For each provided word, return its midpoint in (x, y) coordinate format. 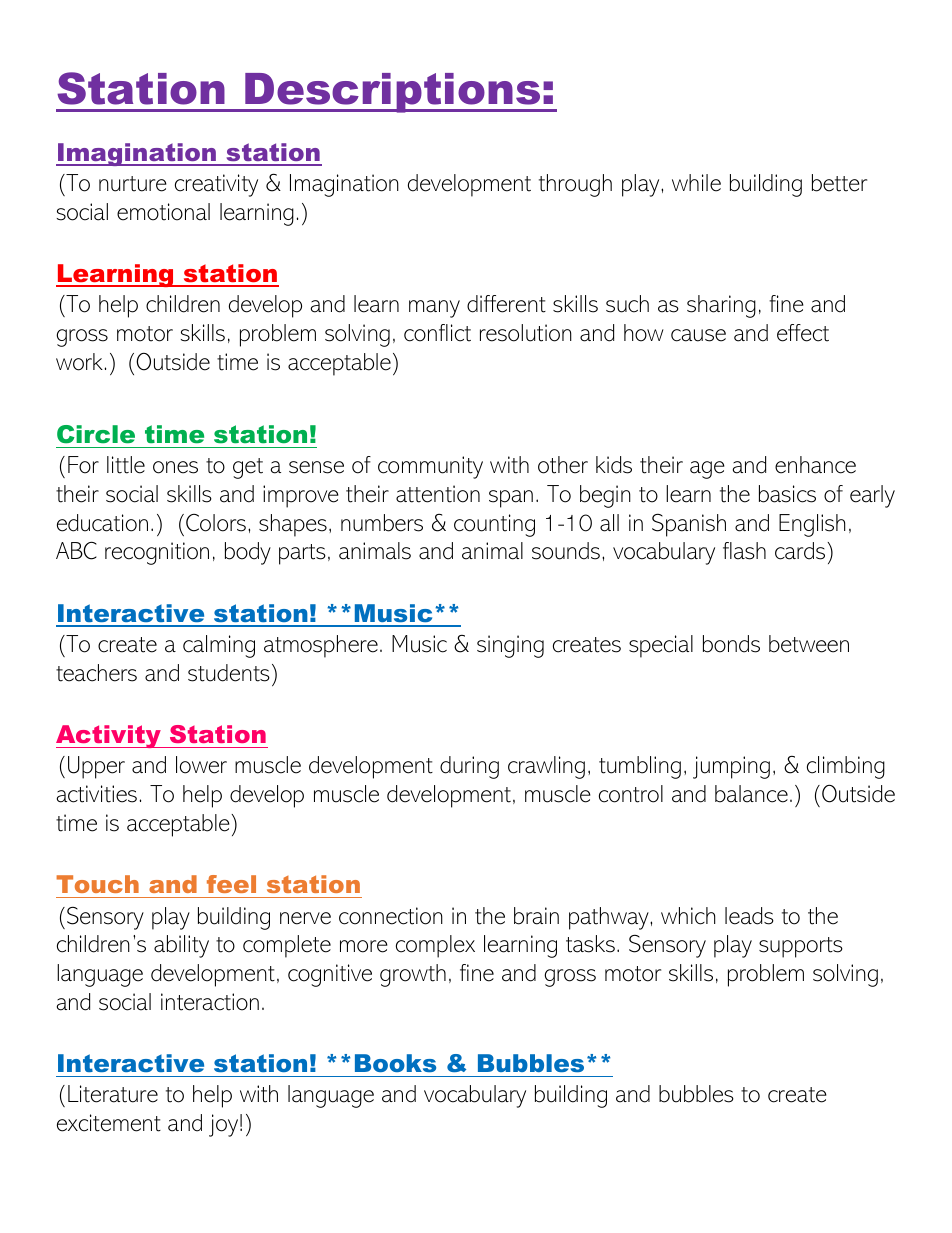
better (839, 183)
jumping (731, 767)
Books (395, 1063)
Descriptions (393, 93)
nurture (133, 184)
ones (175, 467)
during (469, 767)
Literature (113, 1094)
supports (801, 947)
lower (201, 765)
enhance (815, 465)
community (430, 467)
